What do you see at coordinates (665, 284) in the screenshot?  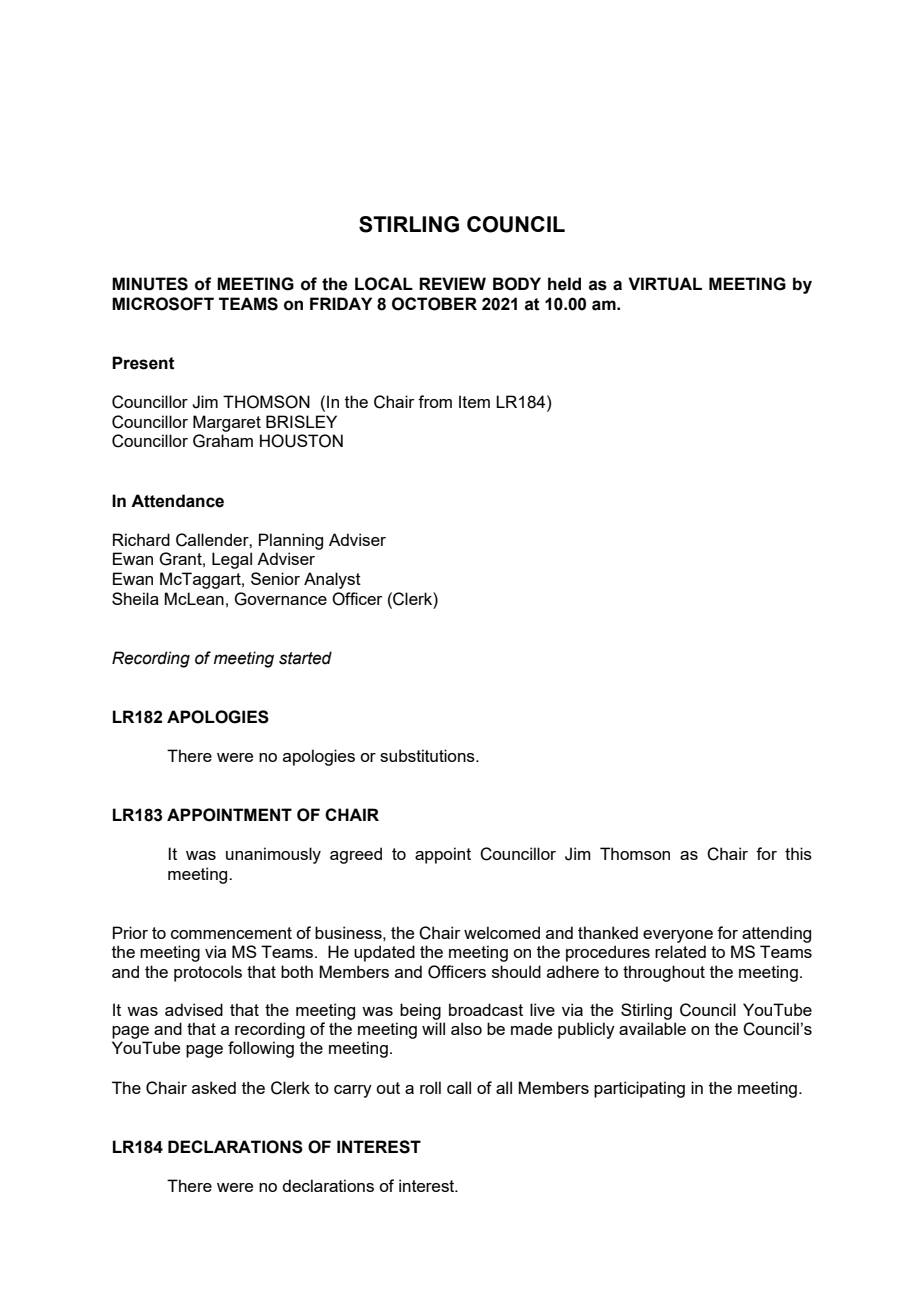 I see `VIRTUAL` at bounding box center [665, 284].
